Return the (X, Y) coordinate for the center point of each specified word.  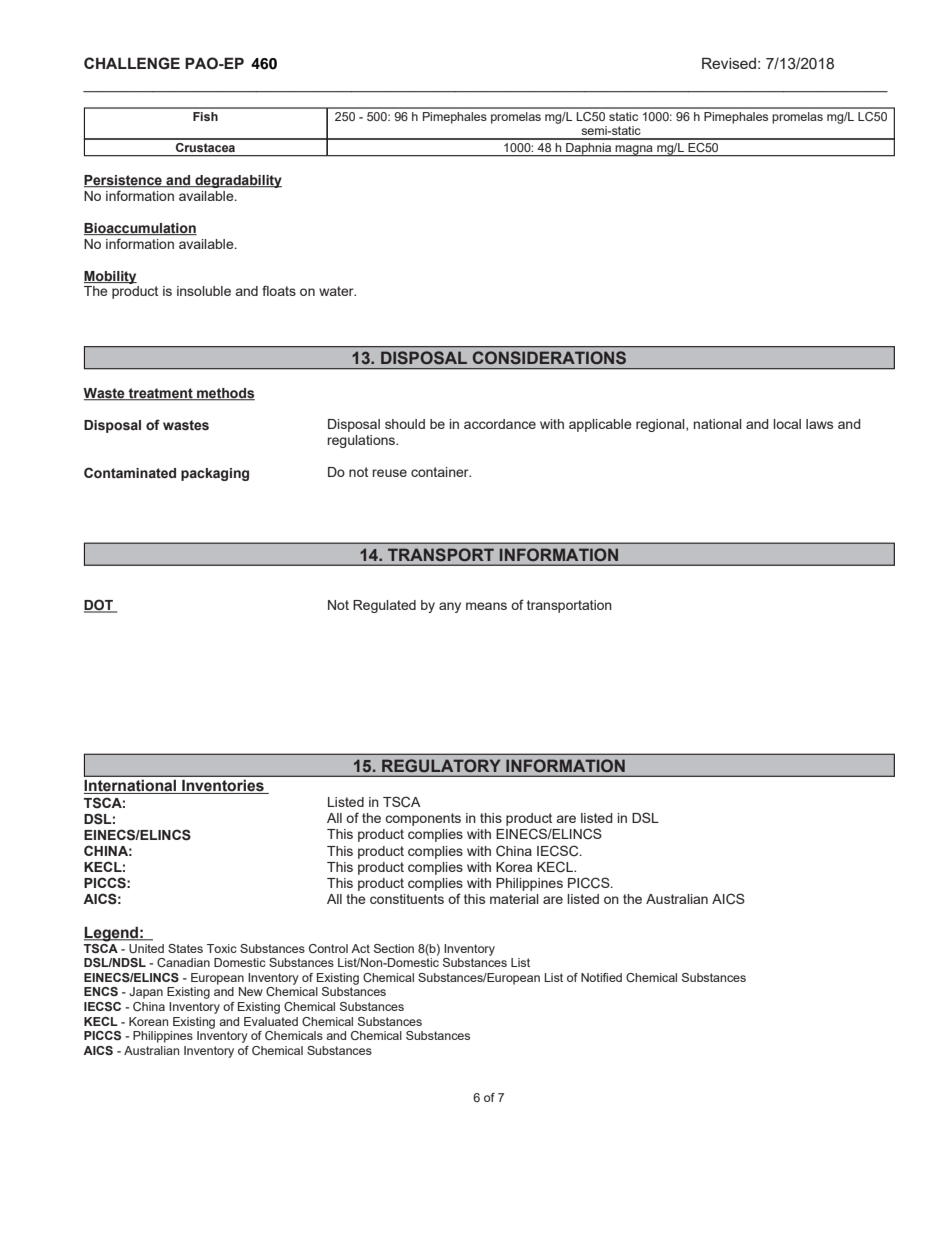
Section (394, 948)
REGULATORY (441, 765)
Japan (146, 993)
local (787, 424)
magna (634, 151)
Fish (205, 116)
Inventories (223, 786)
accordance (500, 424)
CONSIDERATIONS (549, 357)
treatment (161, 394)
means (486, 606)
